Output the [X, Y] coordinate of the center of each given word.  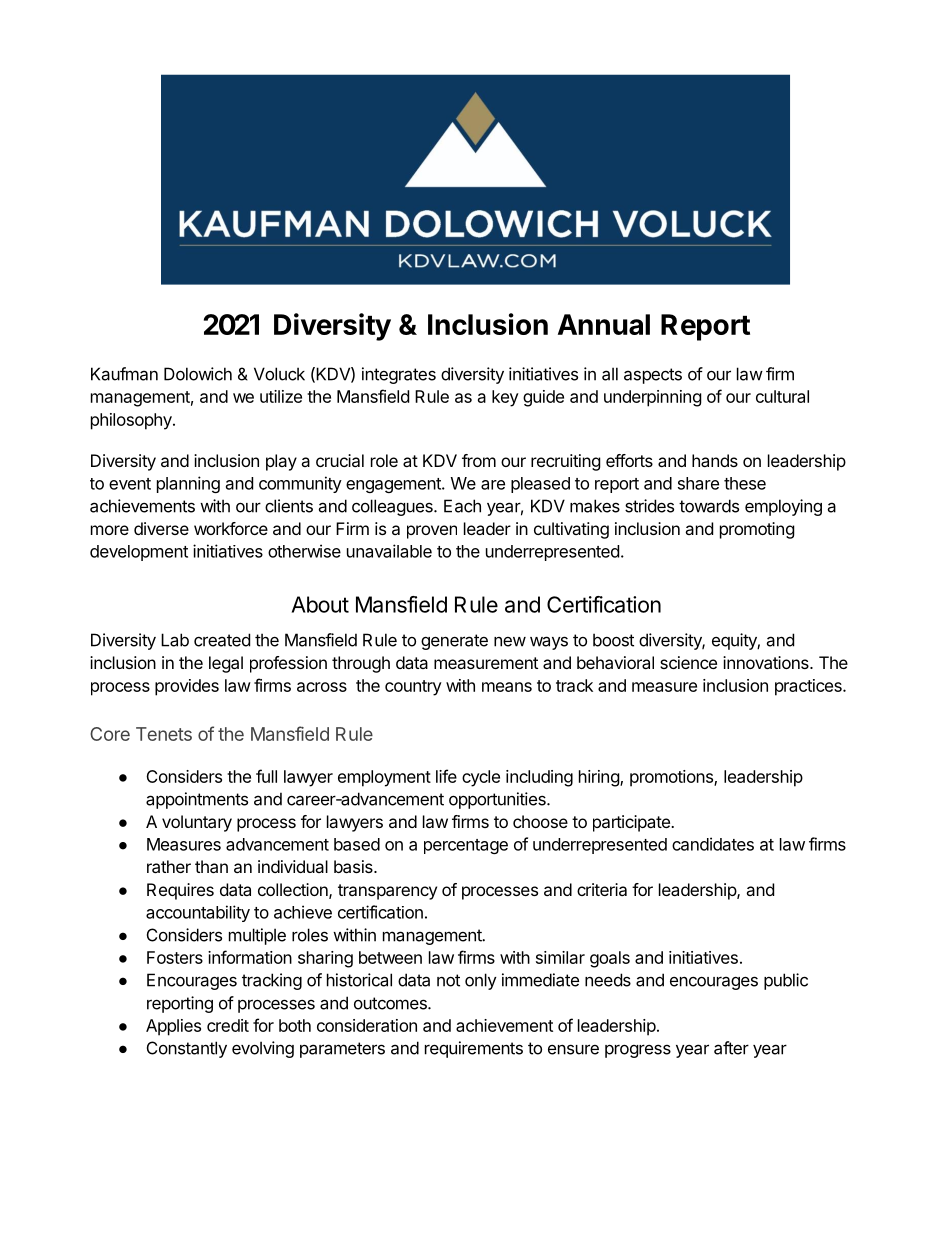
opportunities [498, 800]
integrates [399, 375]
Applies [173, 1027]
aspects [653, 376]
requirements [474, 1049]
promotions [672, 778]
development [139, 553]
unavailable [389, 551]
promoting [757, 530]
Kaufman [124, 374]
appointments [197, 800]
